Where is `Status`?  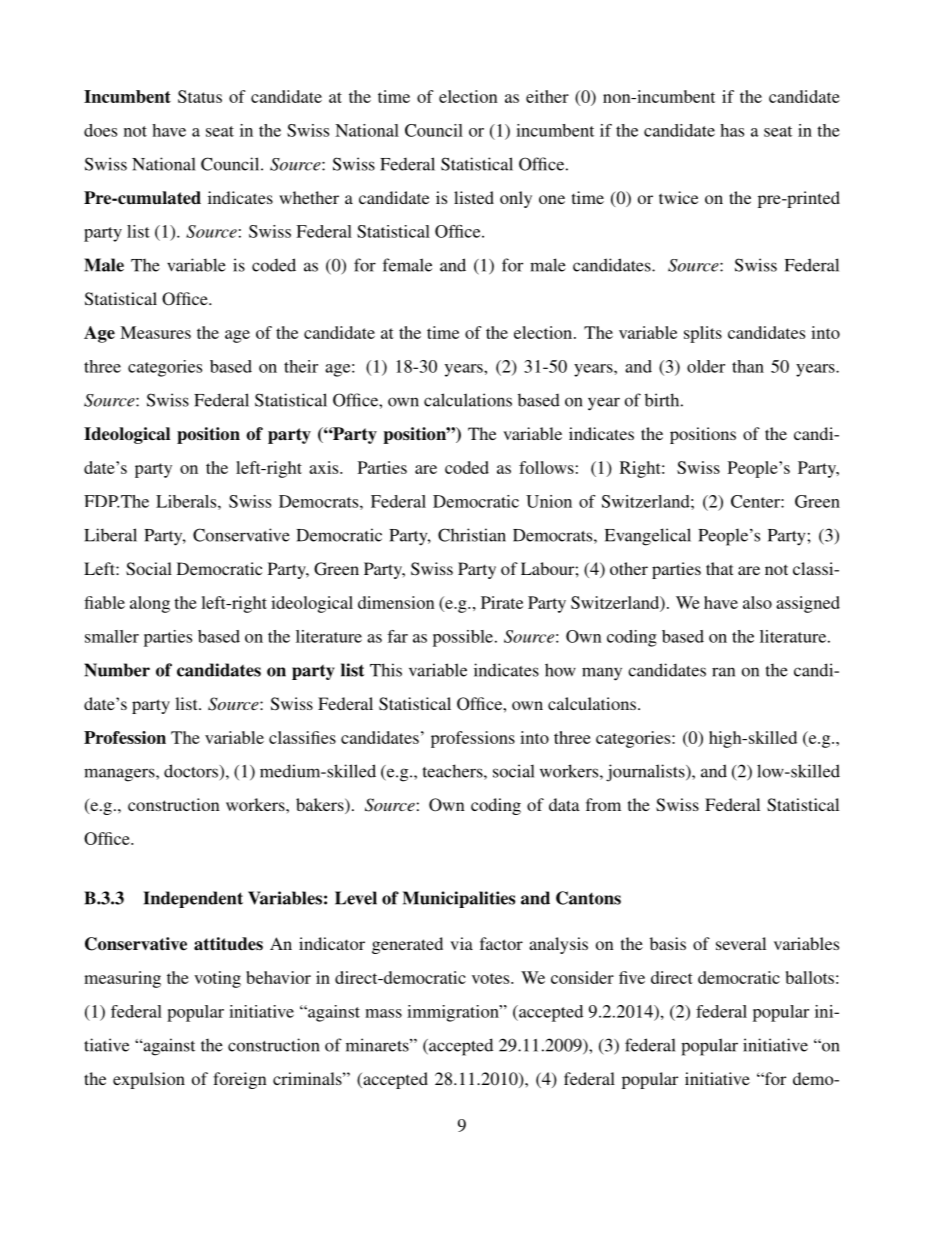
Status is located at coordinates (200, 96).
